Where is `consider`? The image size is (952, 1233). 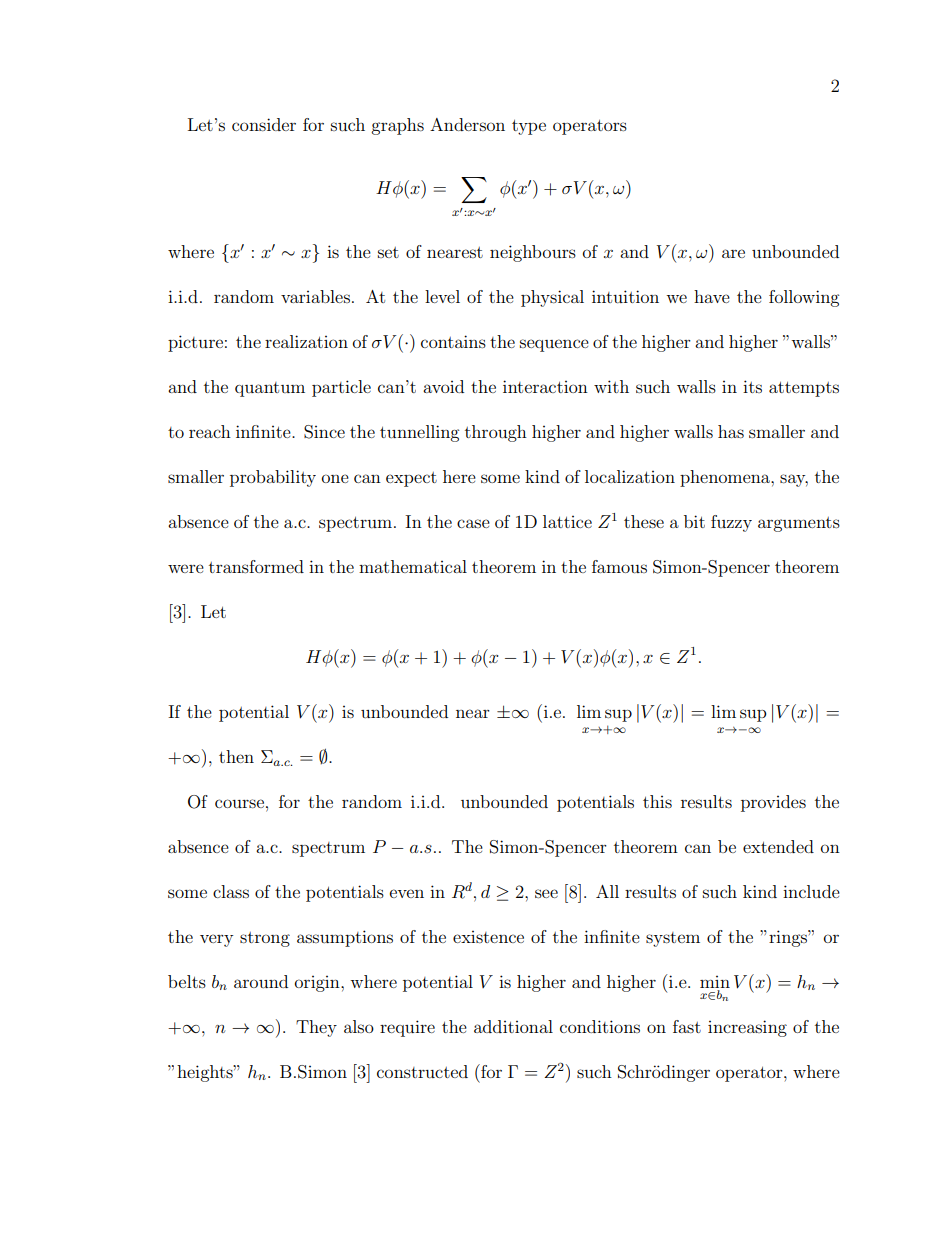 consider is located at coordinates (264, 124).
